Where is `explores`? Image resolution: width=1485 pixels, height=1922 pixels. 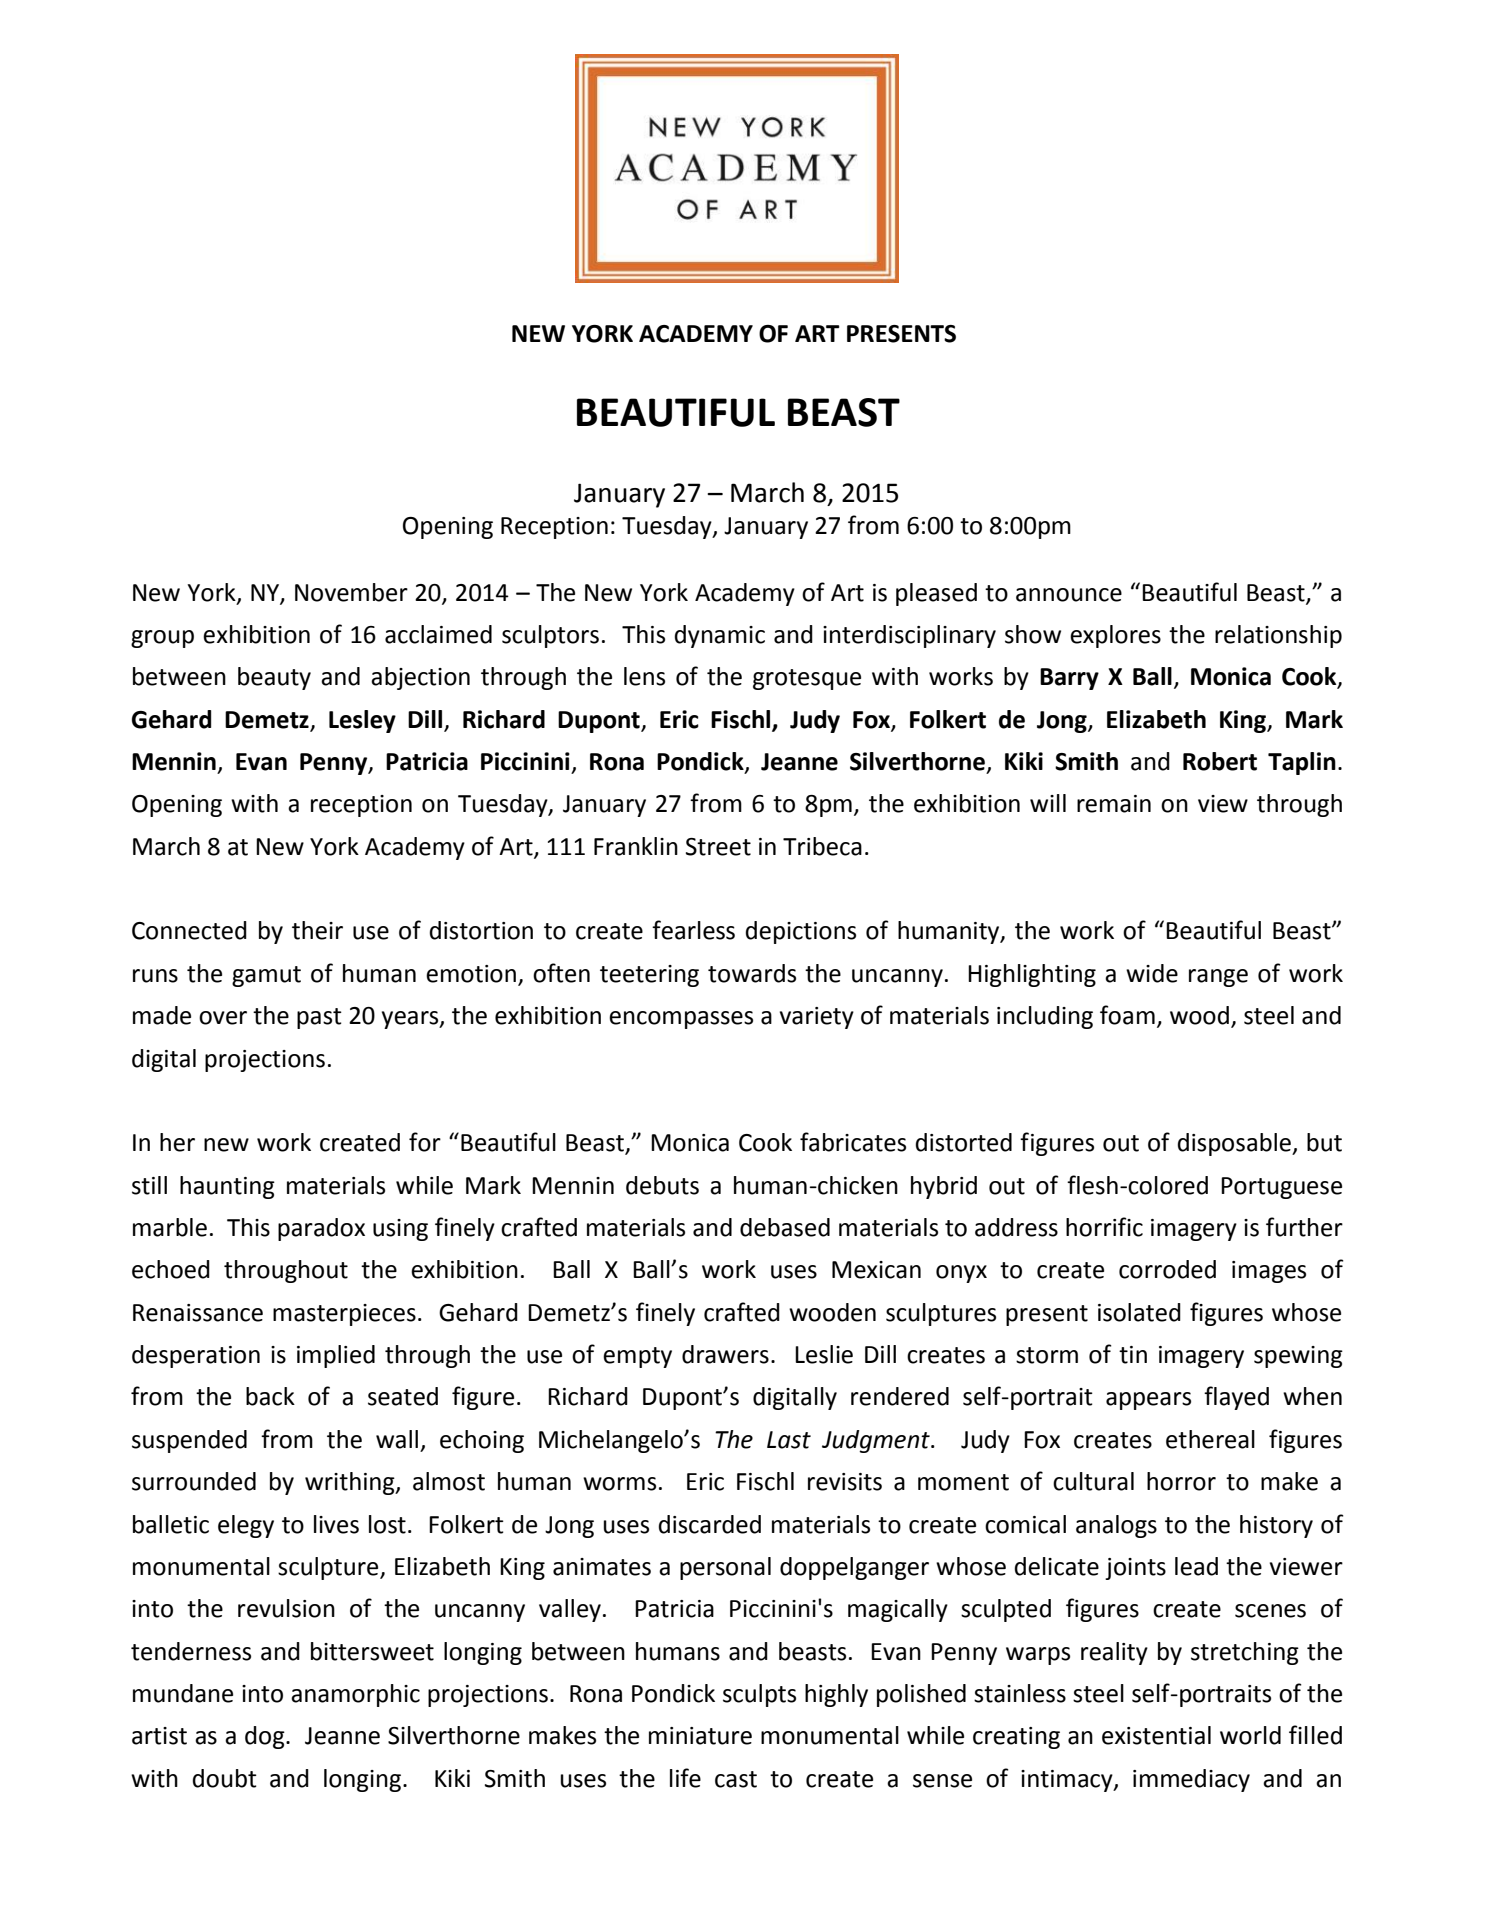
explores is located at coordinates (1115, 636).
